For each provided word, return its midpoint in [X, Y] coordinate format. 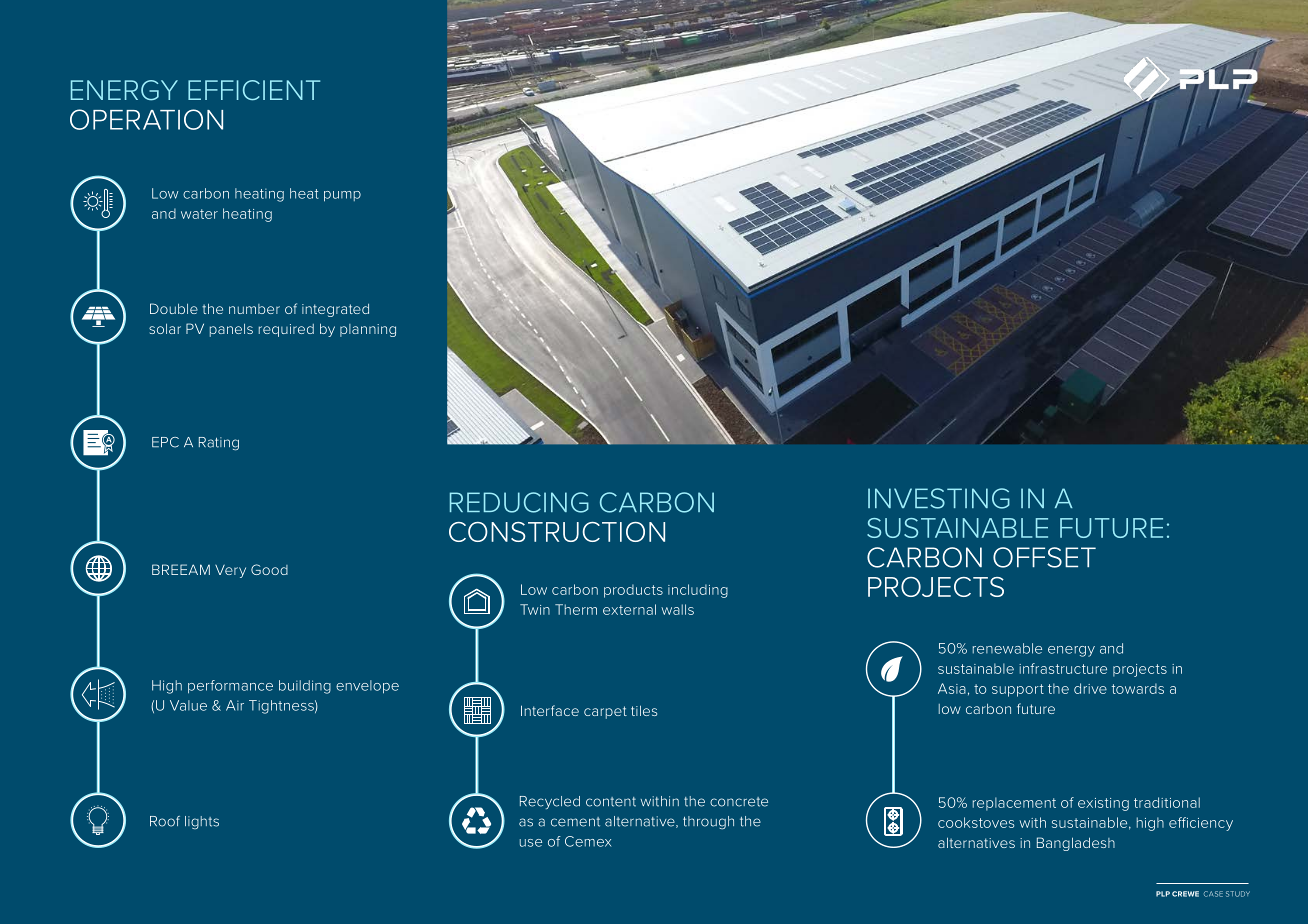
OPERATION [146, 119]
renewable [1007, 648]
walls [677, 609]
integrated [335, 310]
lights [202, 822]
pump [342, 196]
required [286, 330]
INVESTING [939, 498]
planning [368, 330]
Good [269, 569]
